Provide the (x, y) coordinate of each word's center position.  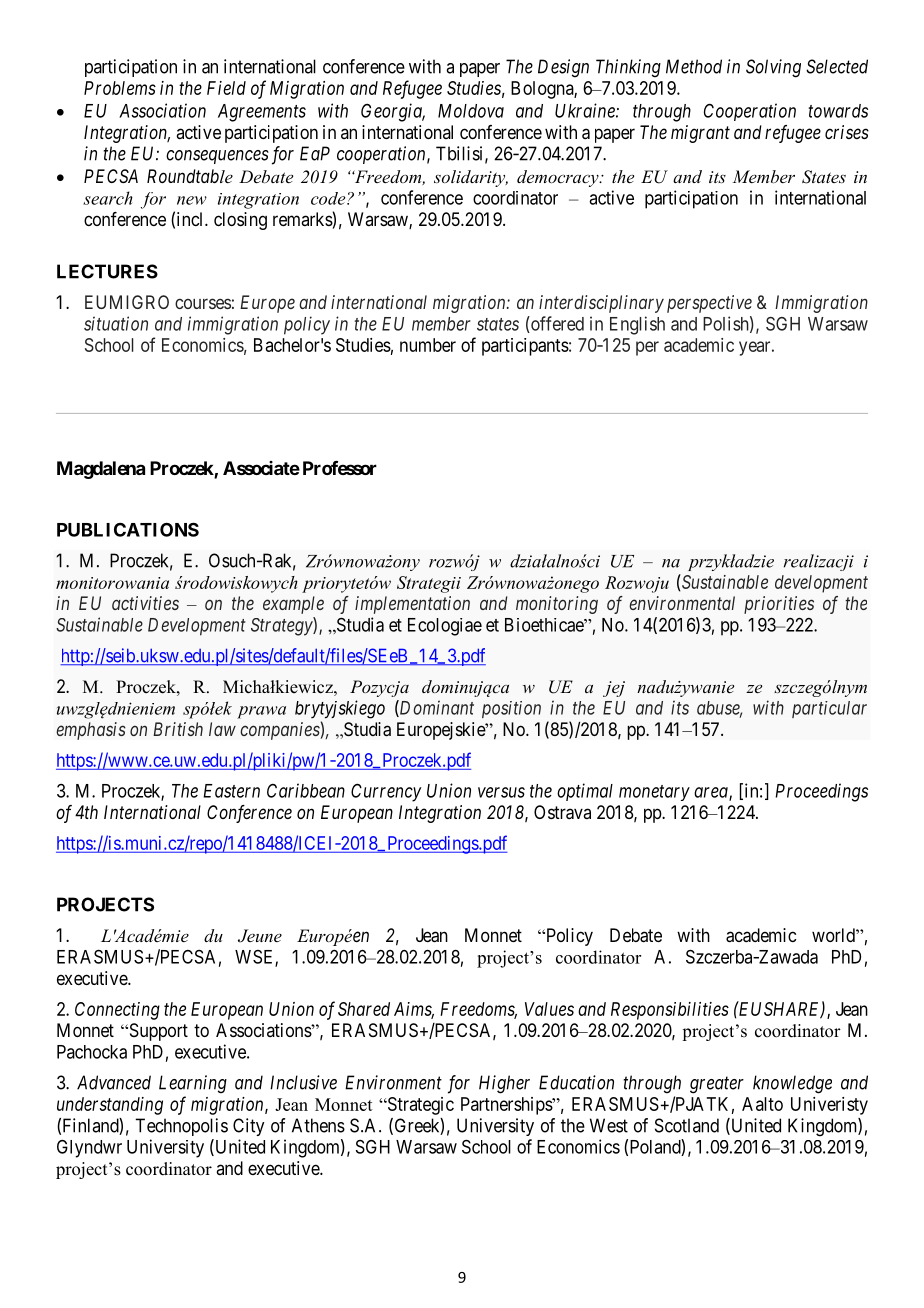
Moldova (471, 111)
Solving (773, 68)
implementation (412, 605)
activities (145, 603)
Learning (193, 1084)
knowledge (792, 1084)
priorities (779, 605)
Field (226, 88)
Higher (504, 1084)
